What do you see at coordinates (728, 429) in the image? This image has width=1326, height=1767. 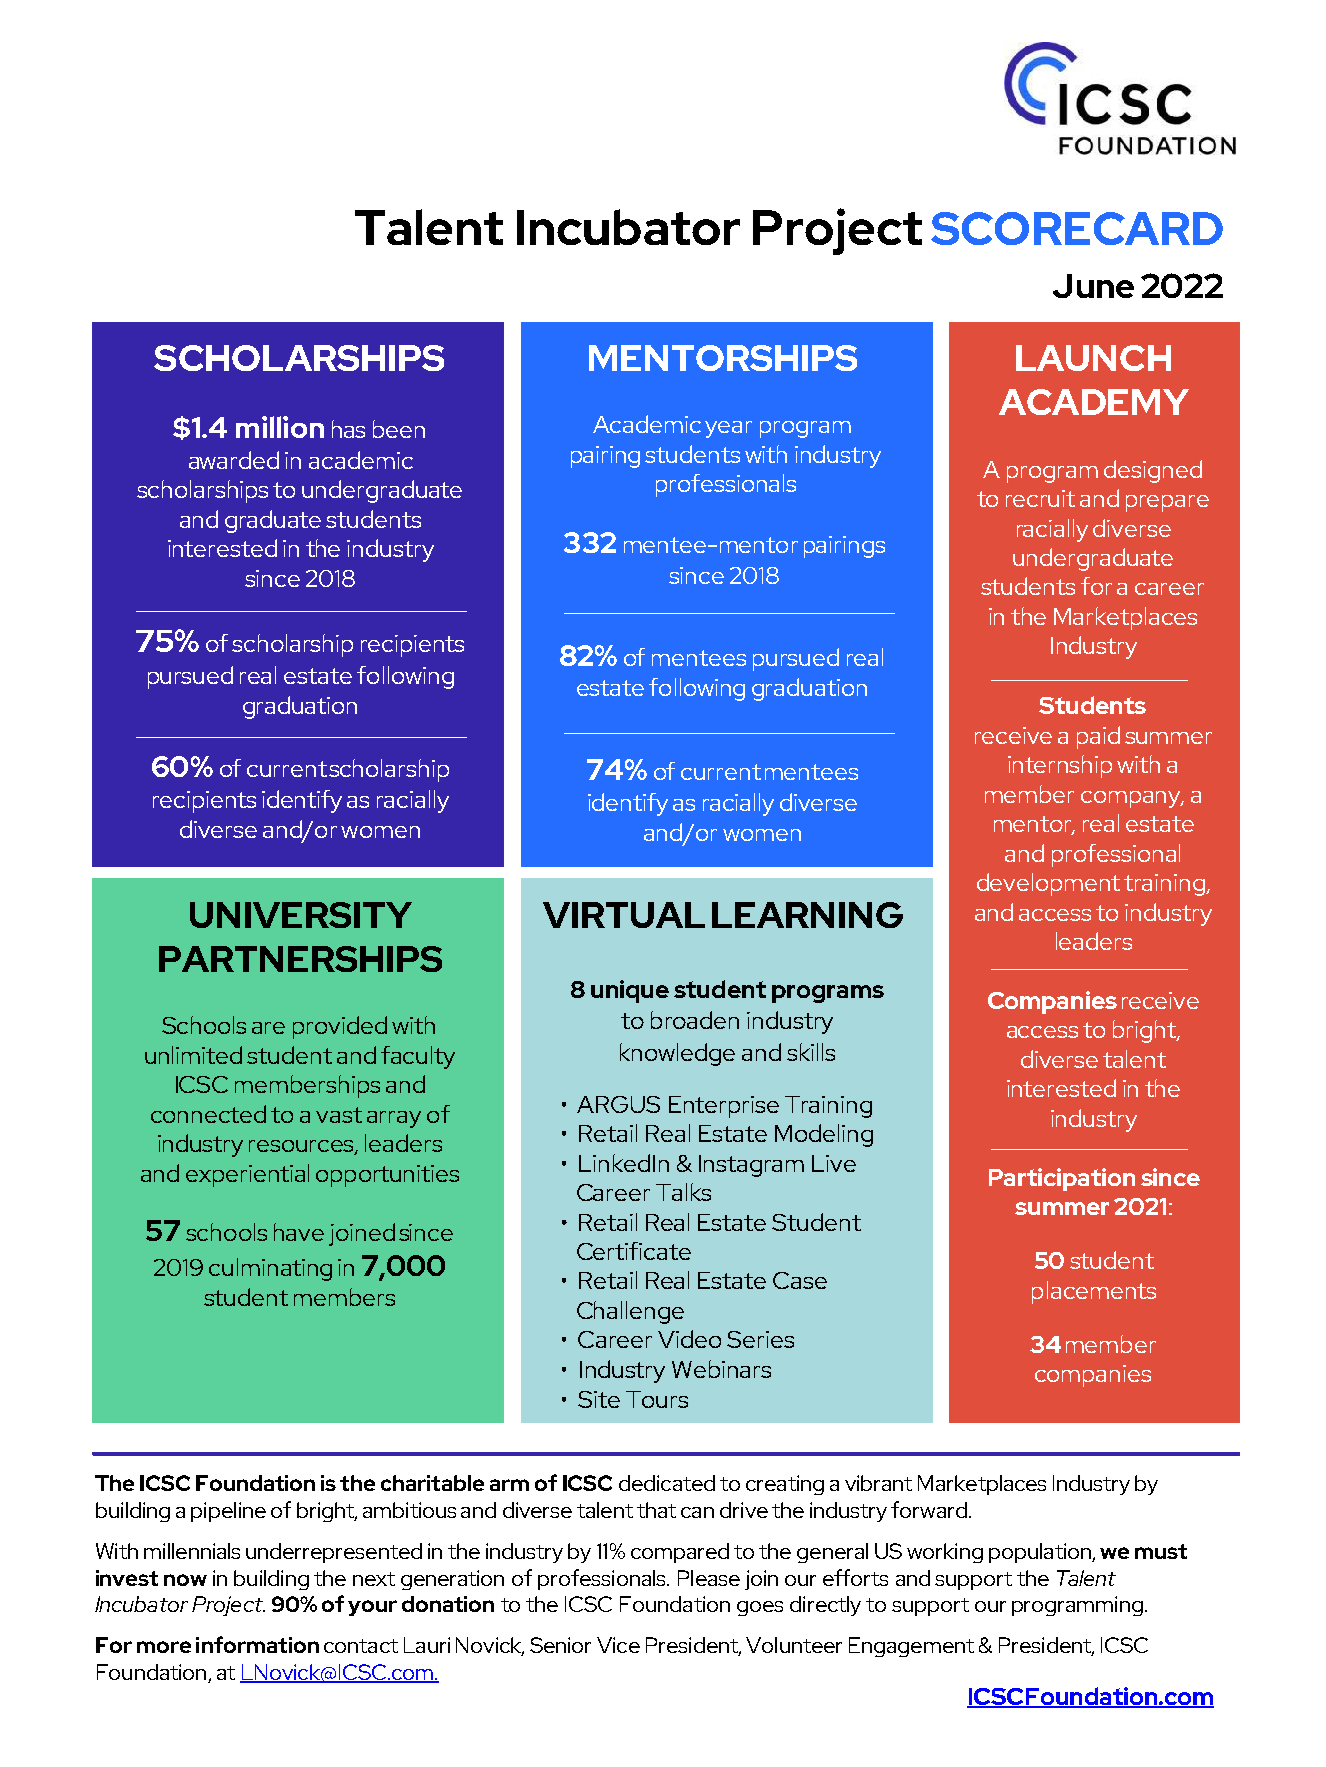 I see `year` at bounding box center [728, 429].
